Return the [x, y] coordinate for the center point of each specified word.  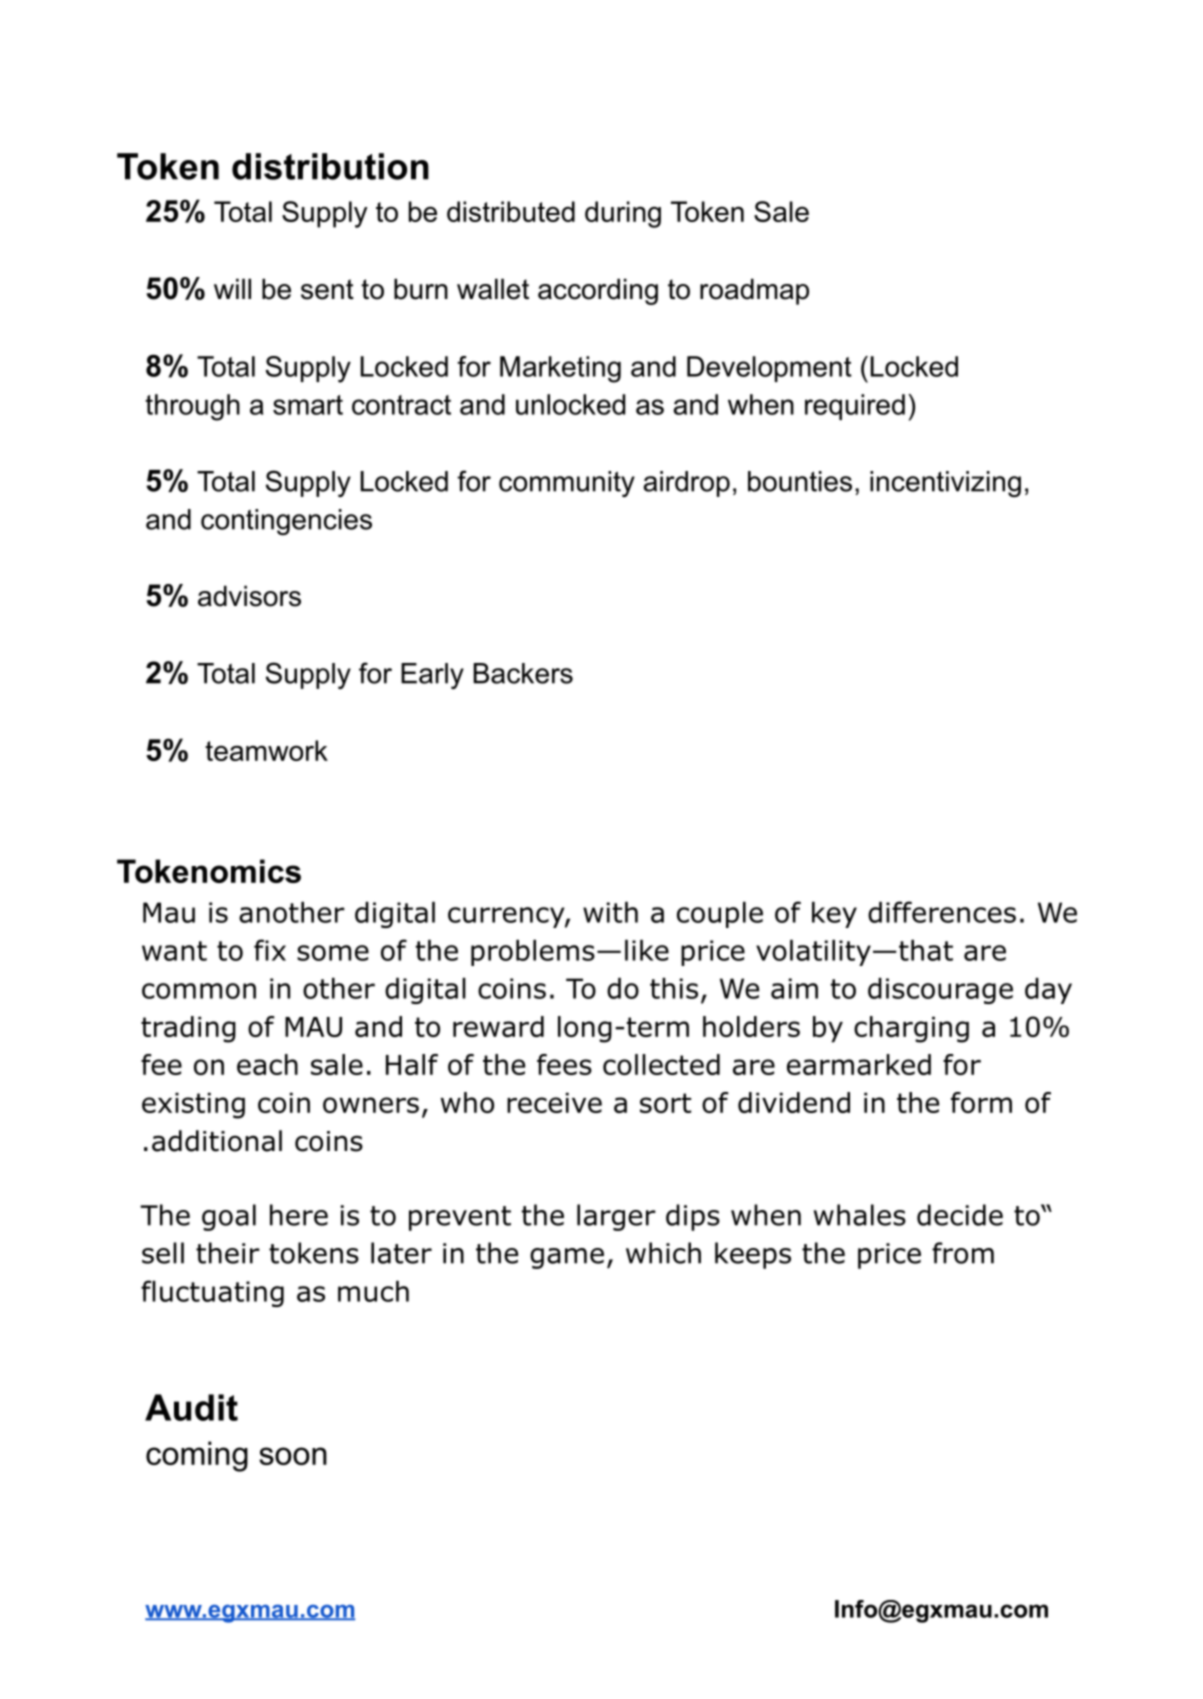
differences [942, 912]
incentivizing [945, 484]
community [567, 484]
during [623, 214]
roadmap [754, 291]
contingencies [286, 522]
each [267, 1064]
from [963, 1253]
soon [293, 1456]
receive [554, 1103]
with [610, 912]
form [981, 1102]
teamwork [266, 750]
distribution [330, 166]
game [567, 1258]
